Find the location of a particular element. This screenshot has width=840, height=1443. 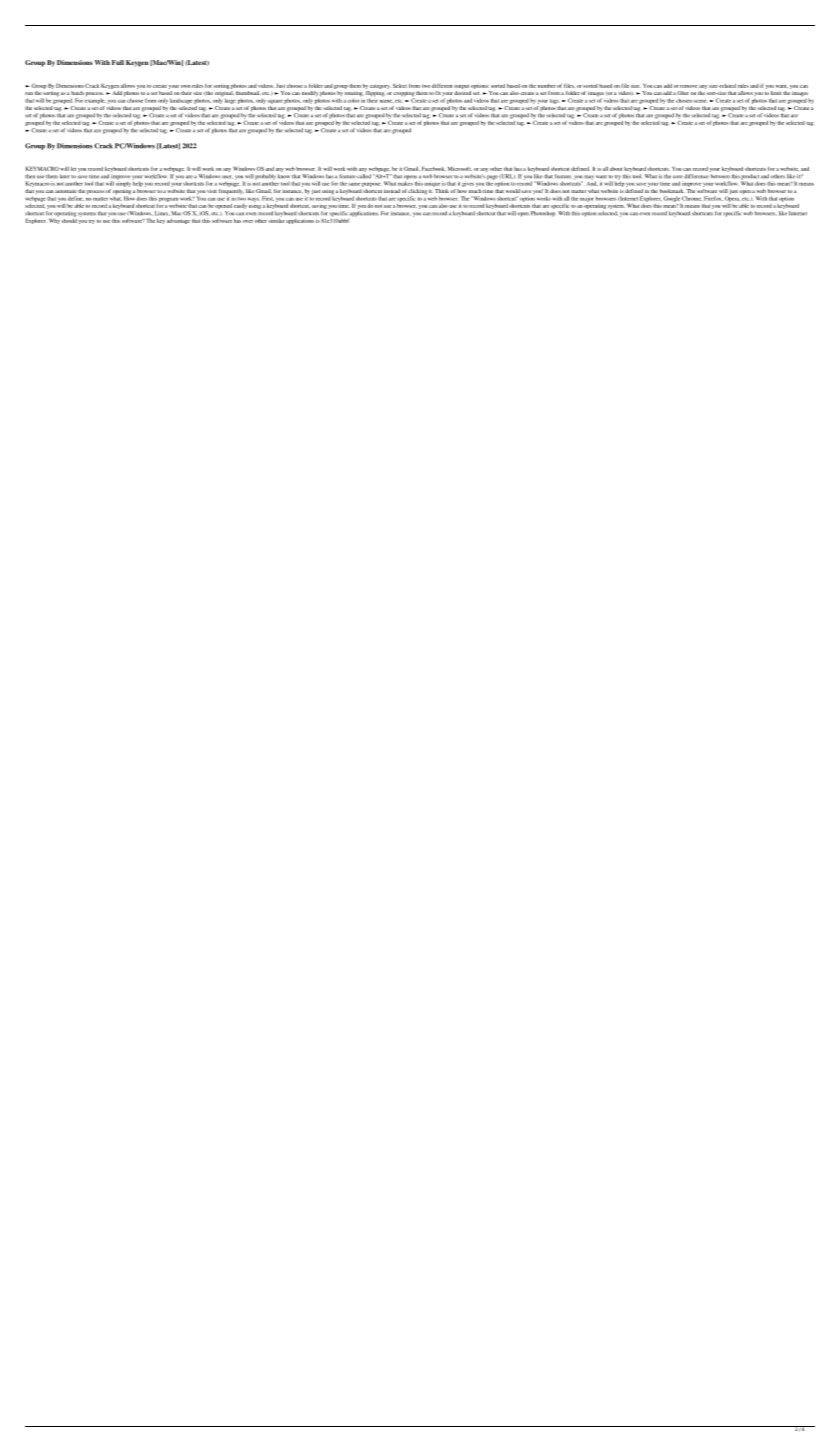

Full is located at coordinates (118, 62).
